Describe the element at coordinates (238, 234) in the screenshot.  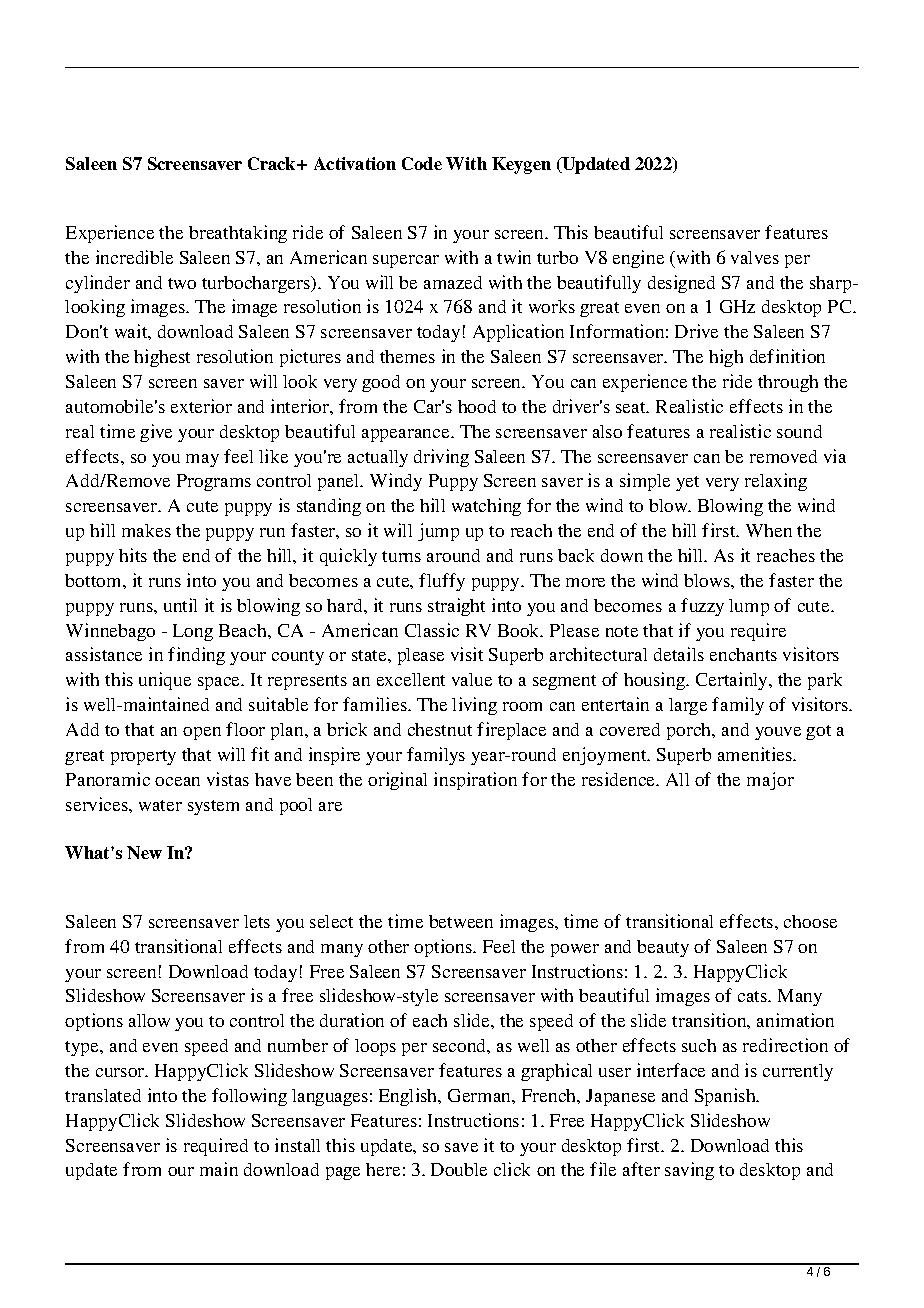
I see `breathtaking` at that location.
